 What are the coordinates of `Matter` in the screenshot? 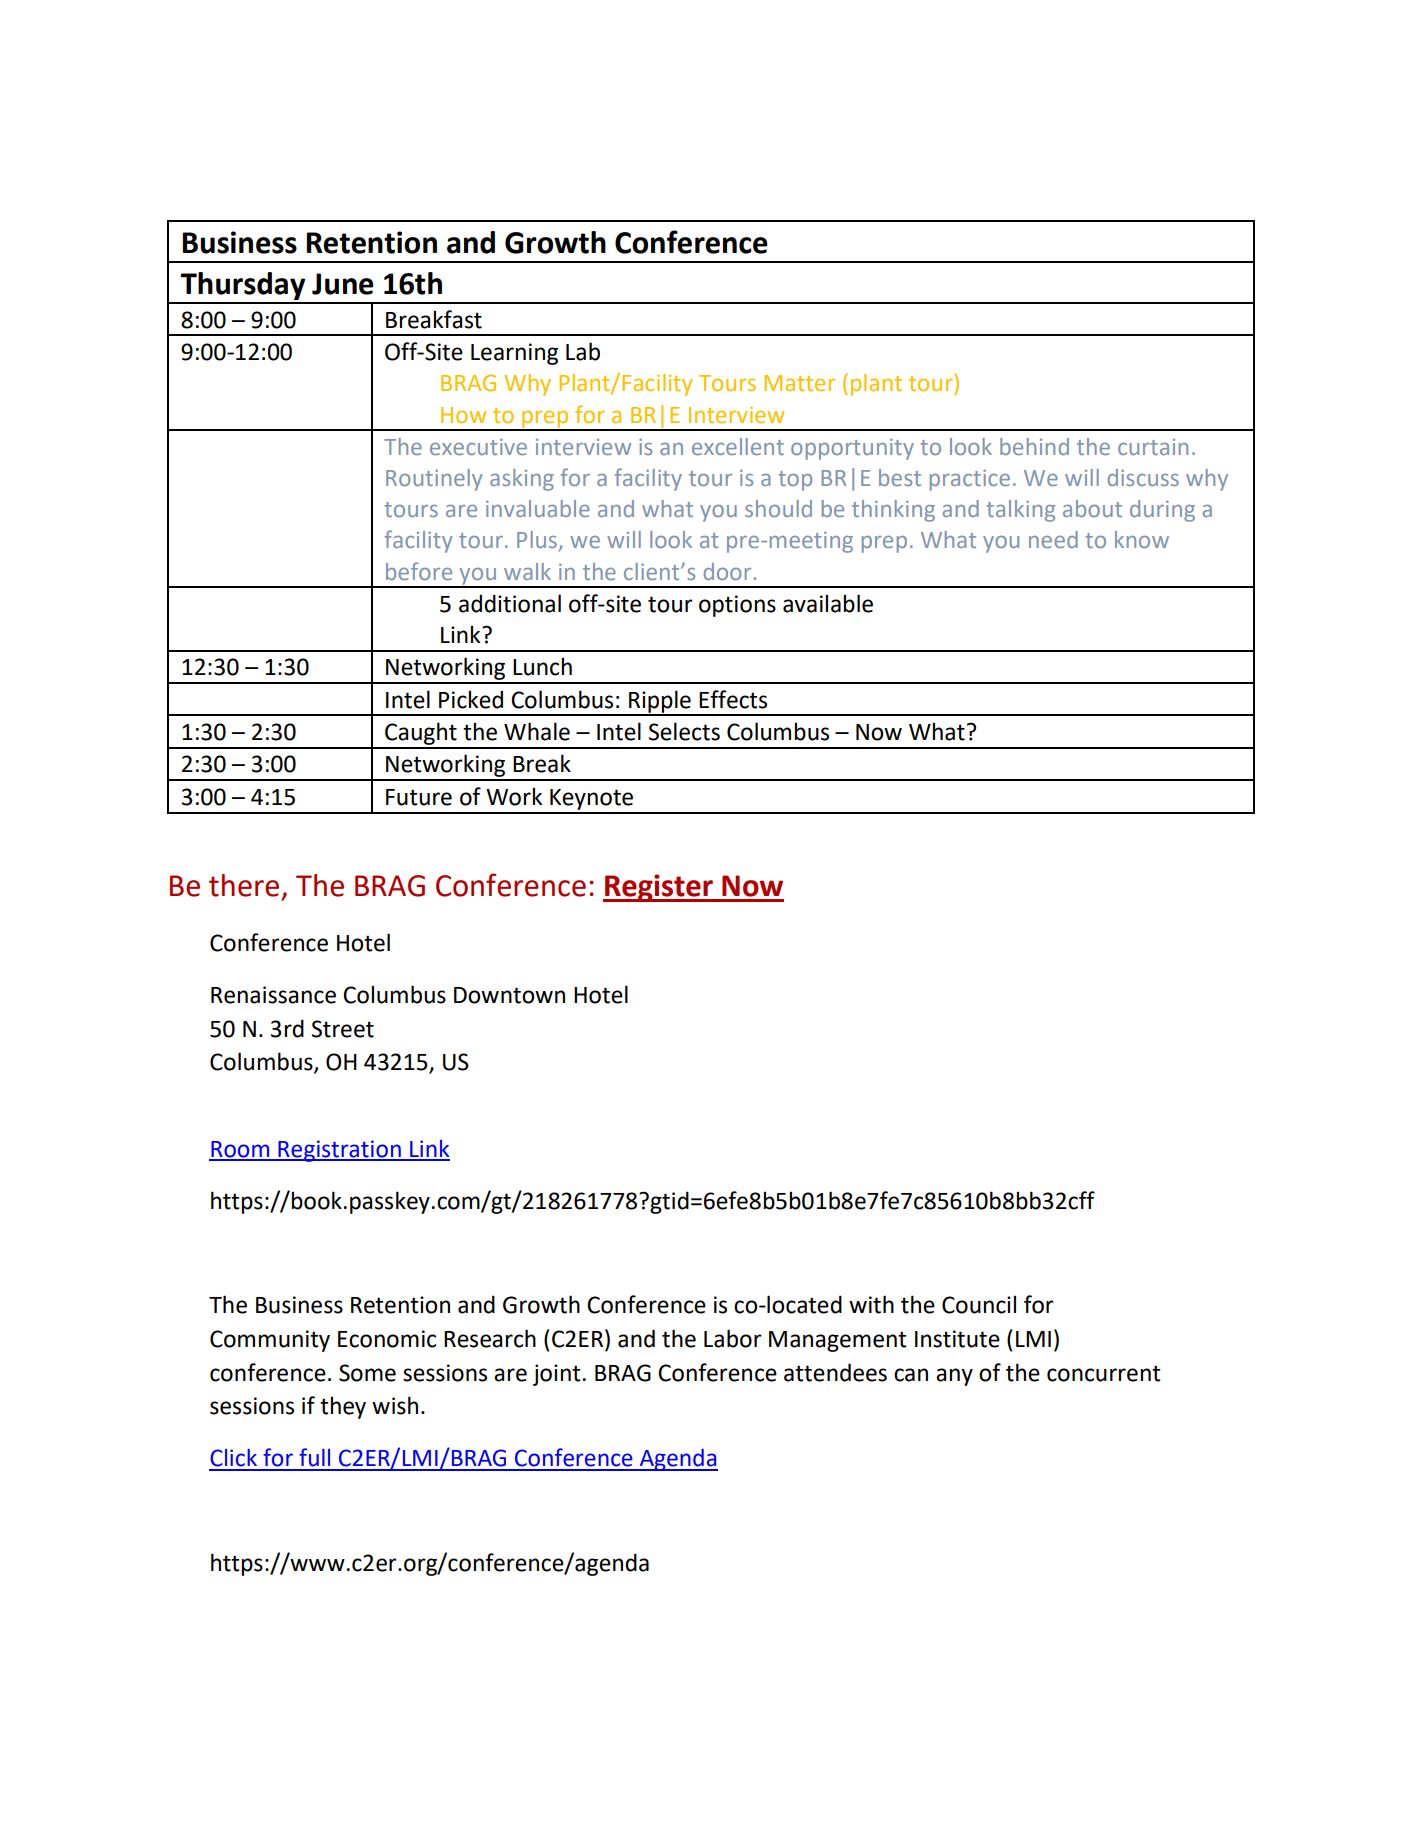 It's located at (799, 383).
